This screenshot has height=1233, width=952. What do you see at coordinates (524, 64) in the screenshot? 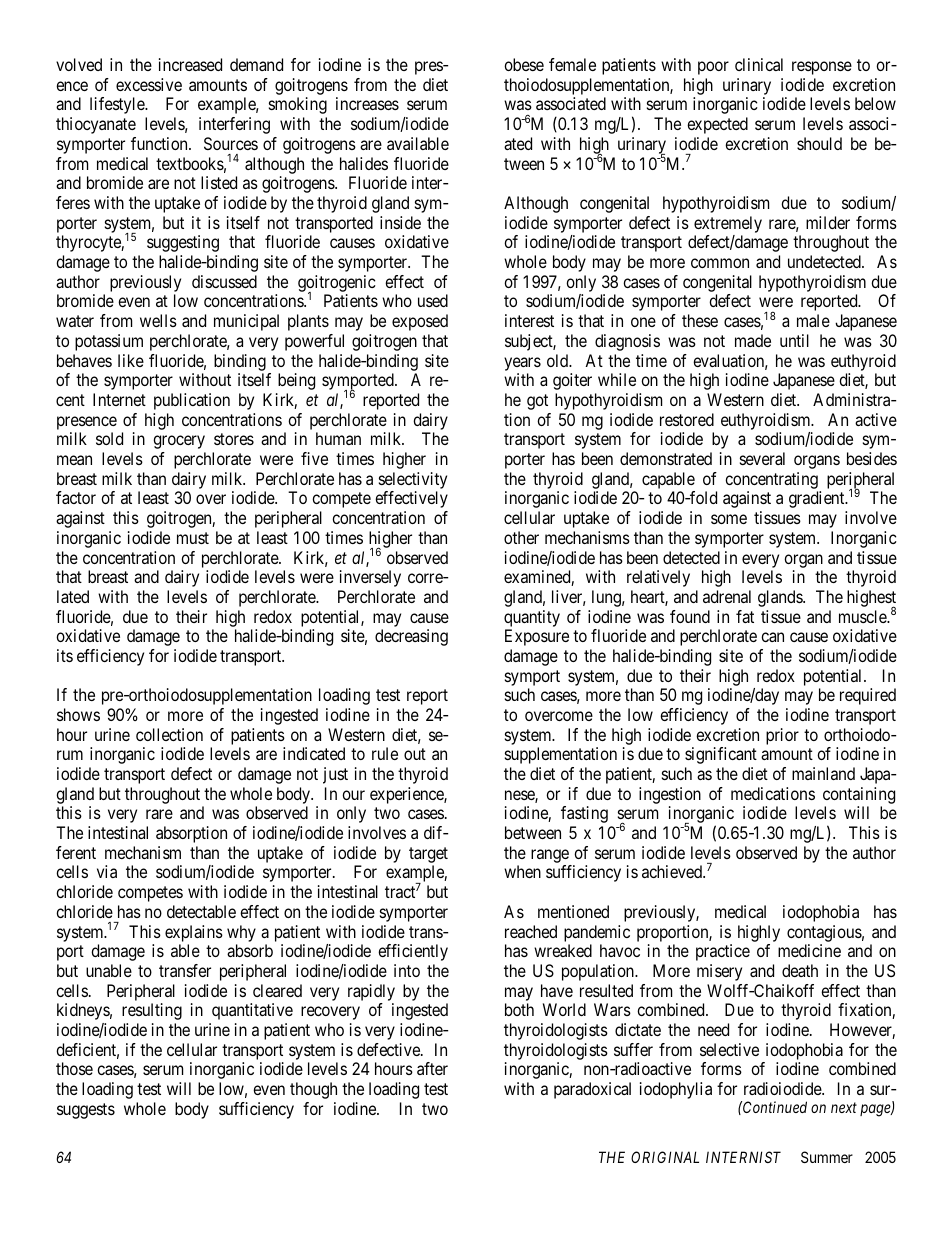
I see `obese` at bounding box center [524, 64].
